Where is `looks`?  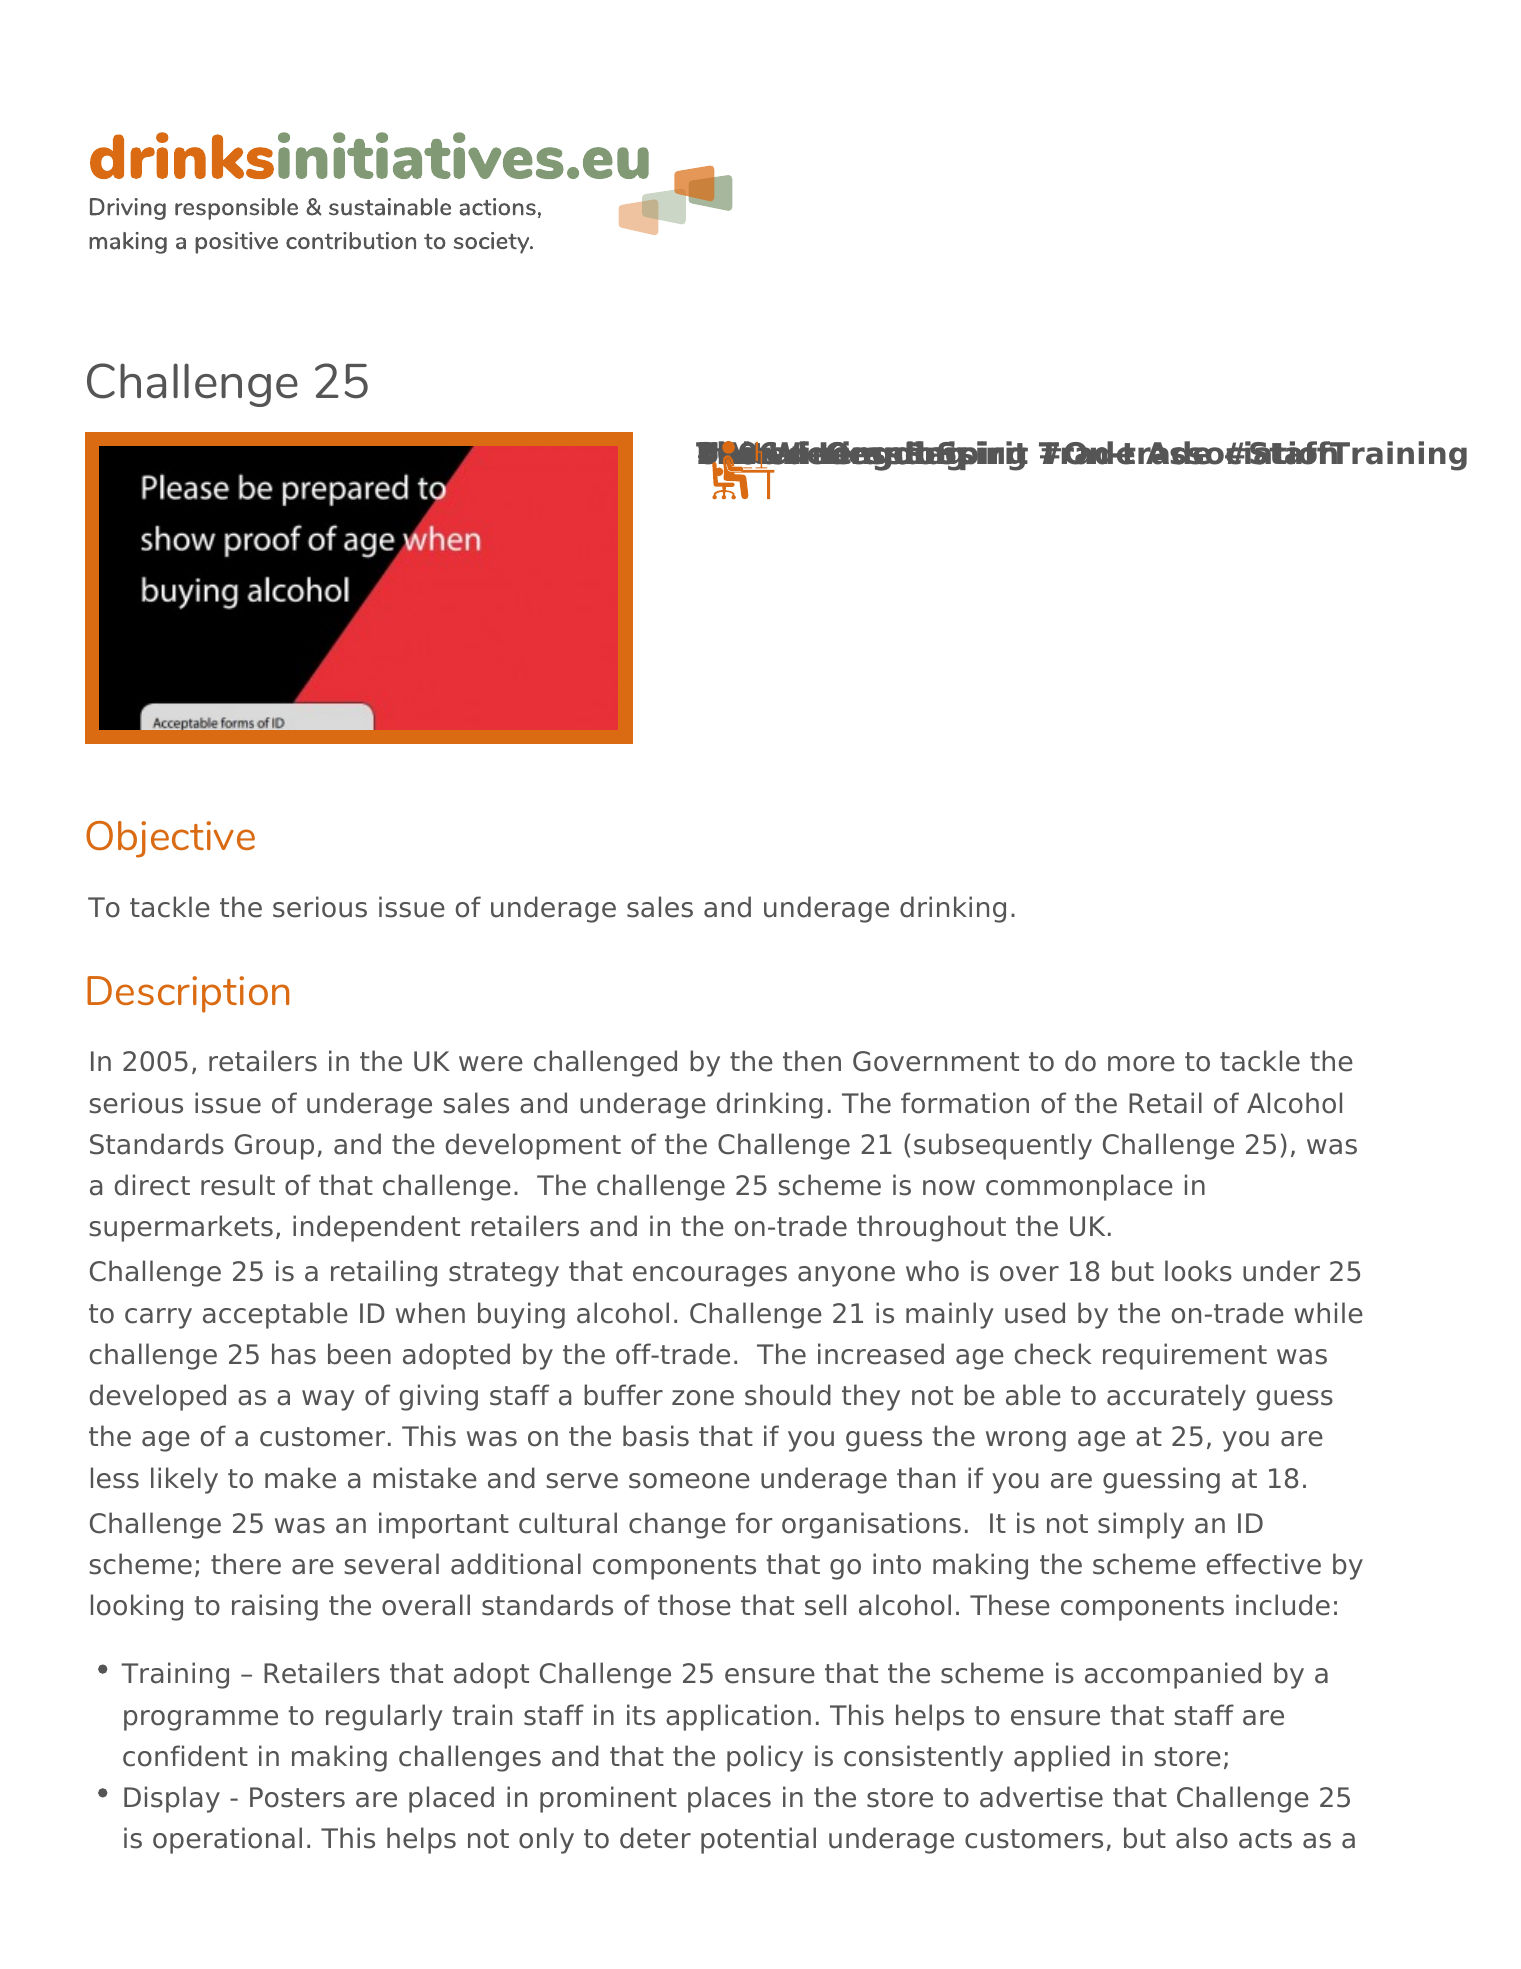 looks is located at coordinates (1198, 1271).
